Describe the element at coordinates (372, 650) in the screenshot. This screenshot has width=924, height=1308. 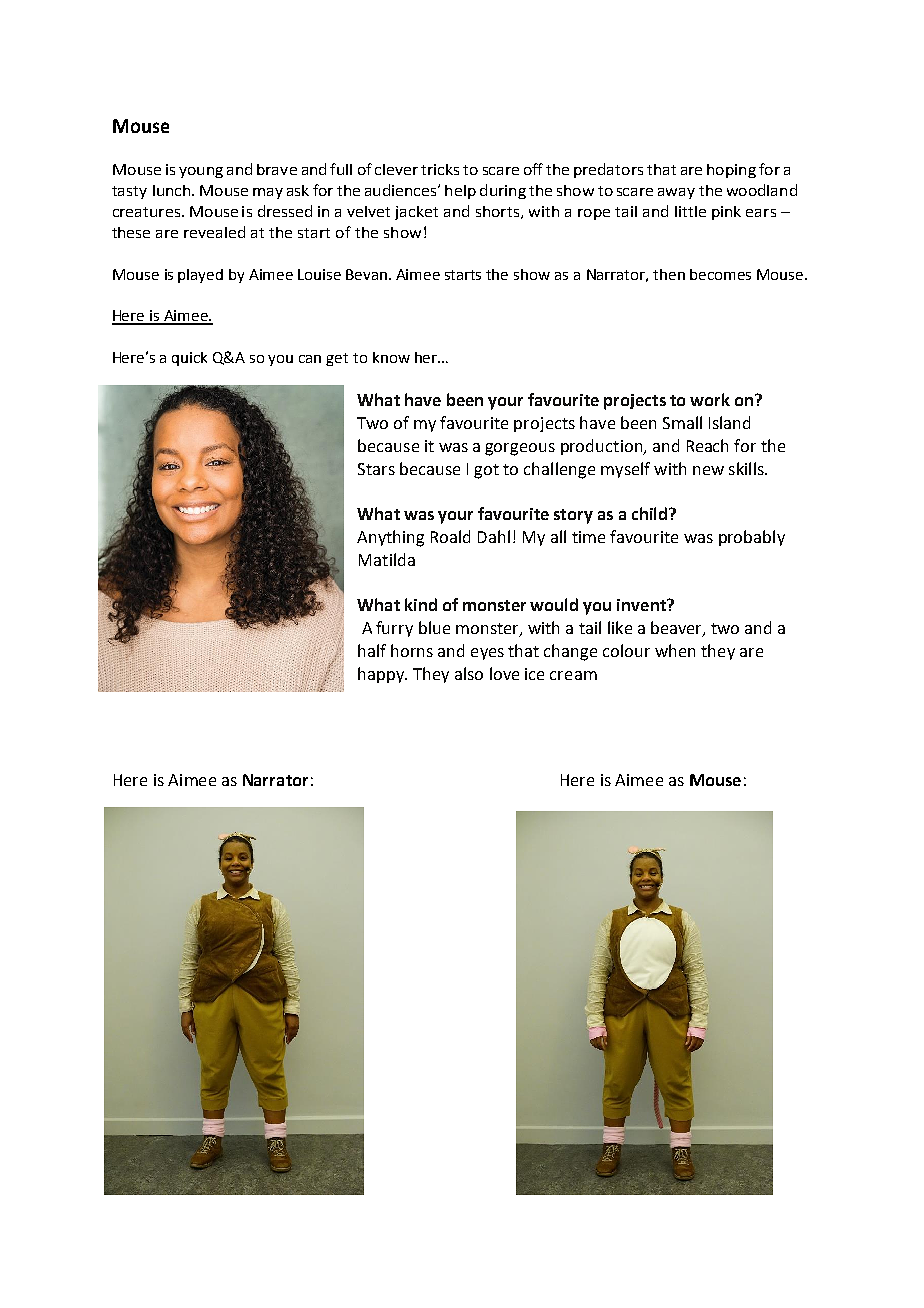
I see `half` at that location.
